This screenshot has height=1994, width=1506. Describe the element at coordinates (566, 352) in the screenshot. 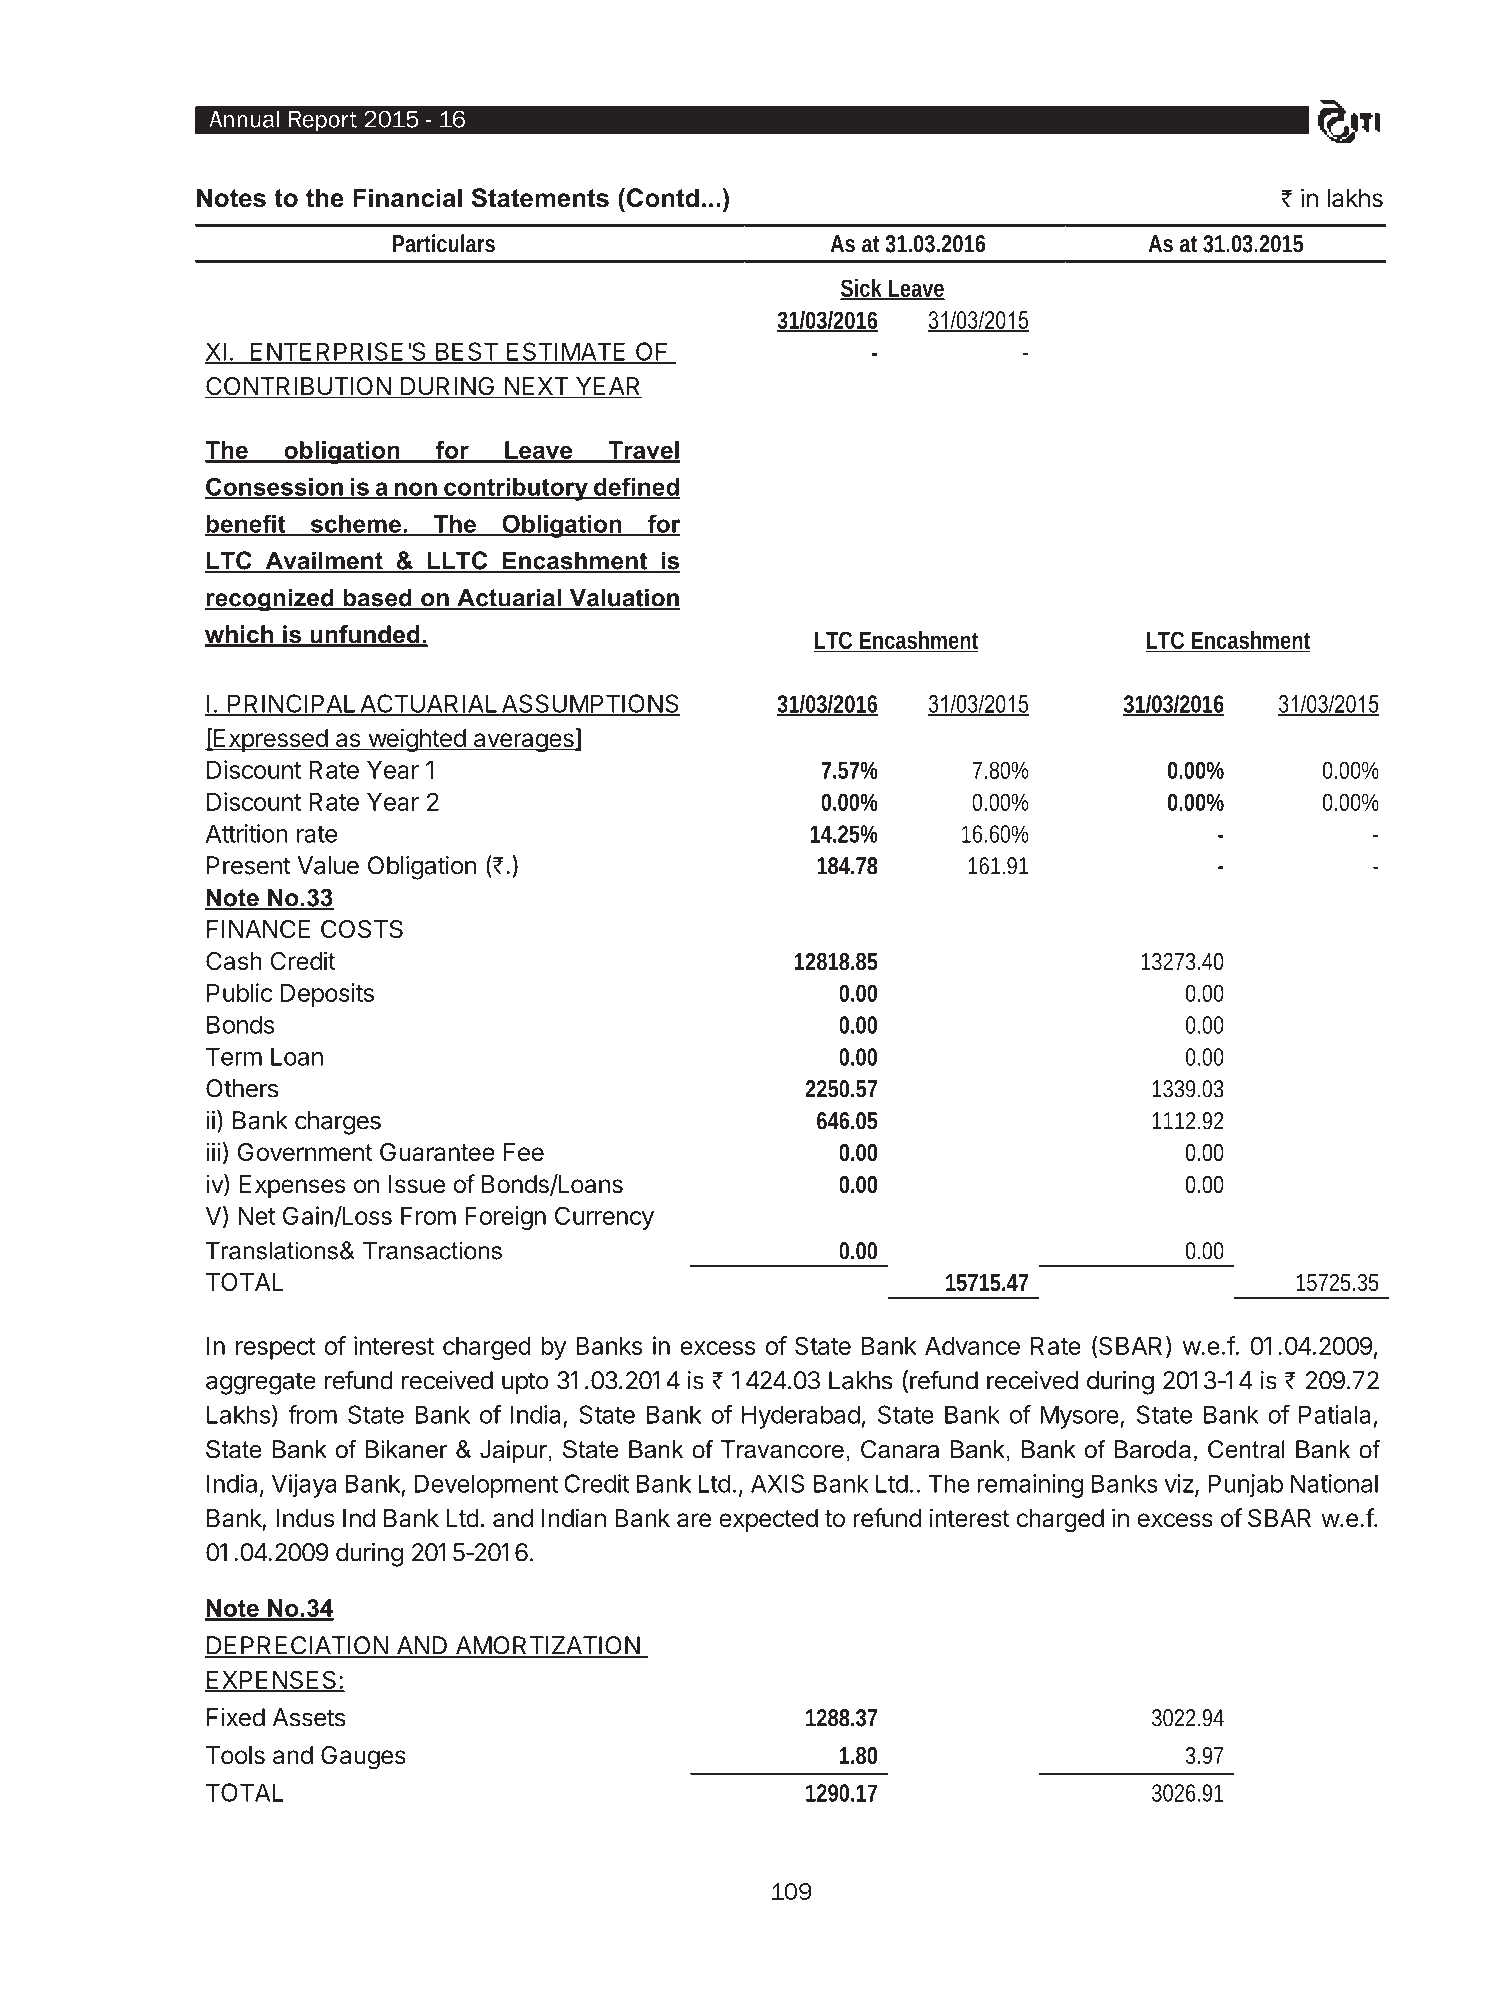

I see `ESTIMATE` at that location.
